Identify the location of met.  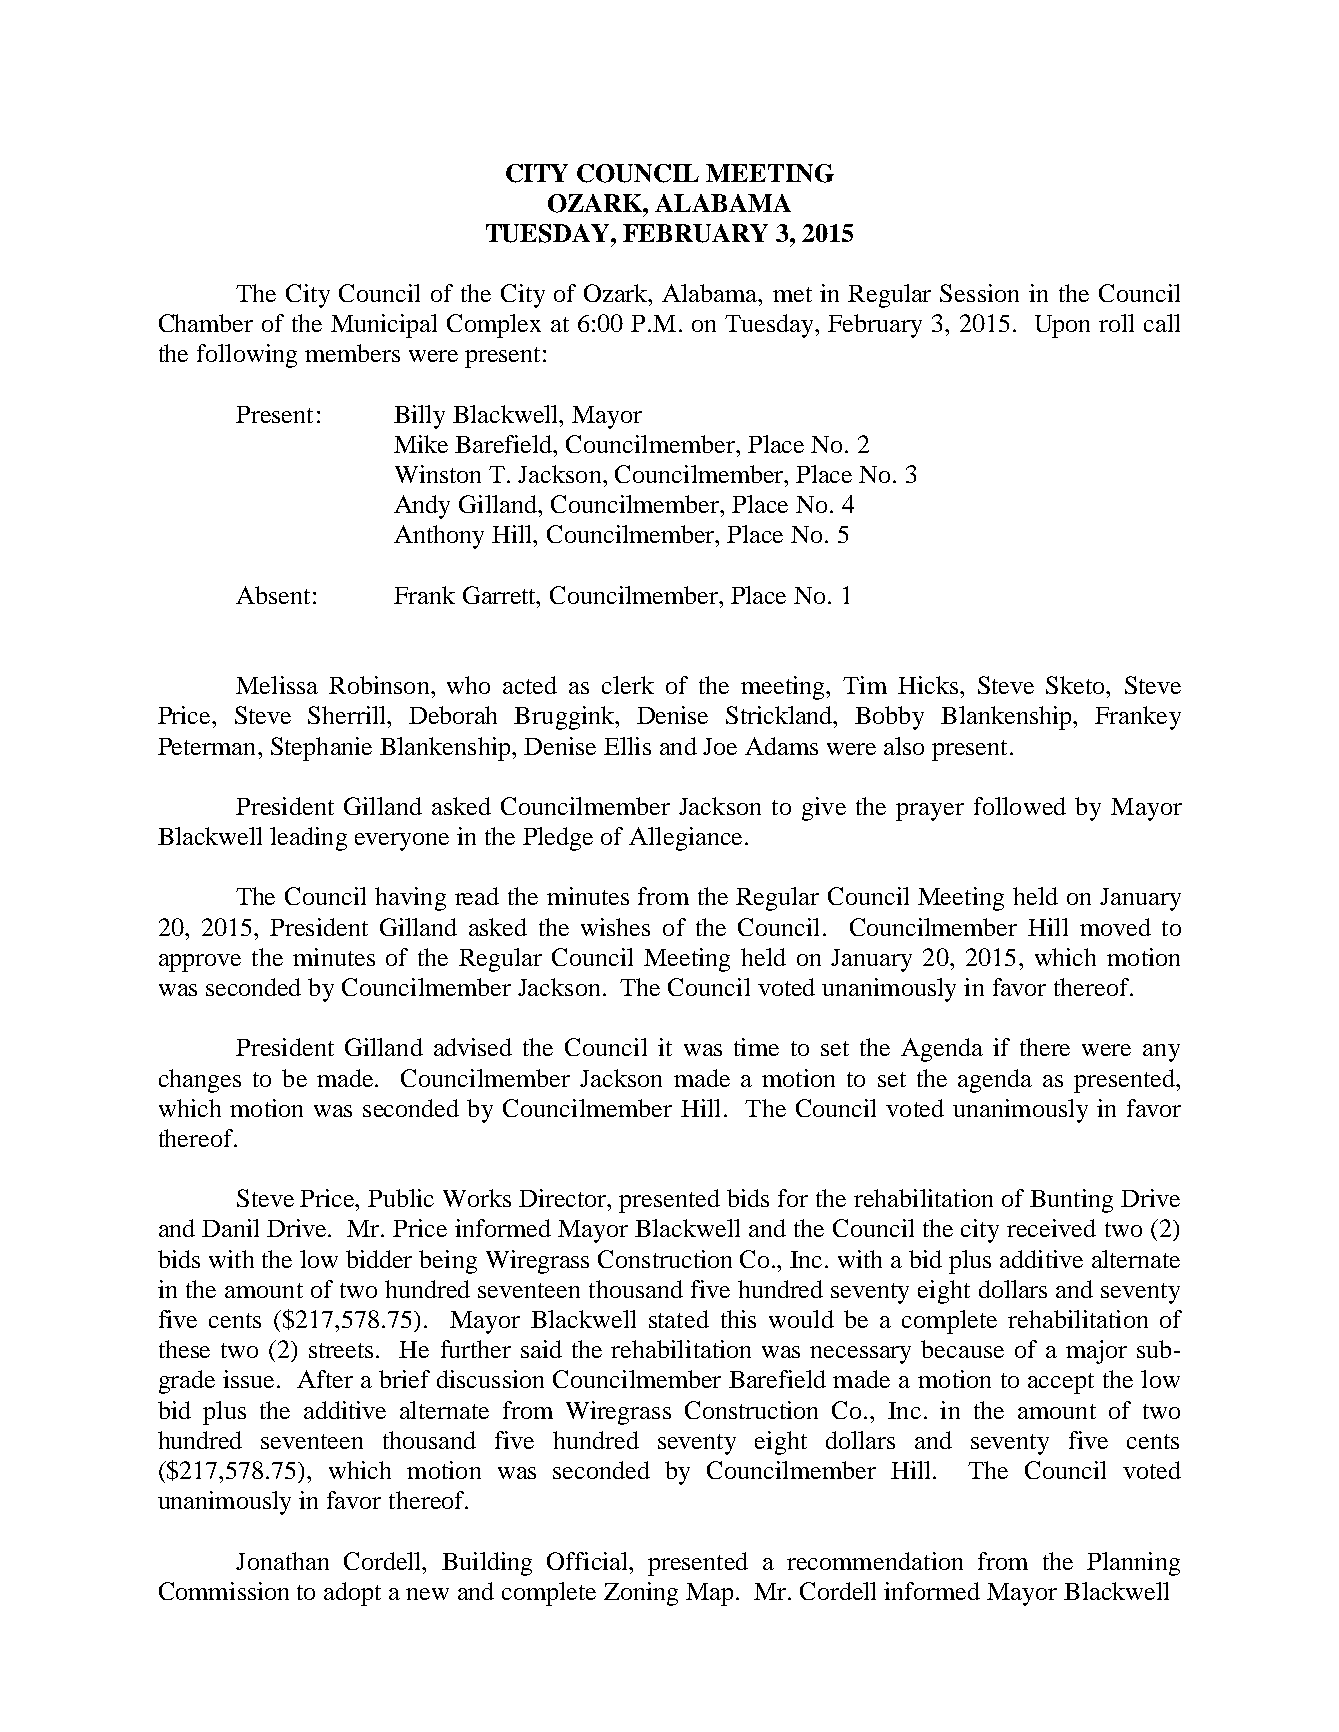
(792, 294).
